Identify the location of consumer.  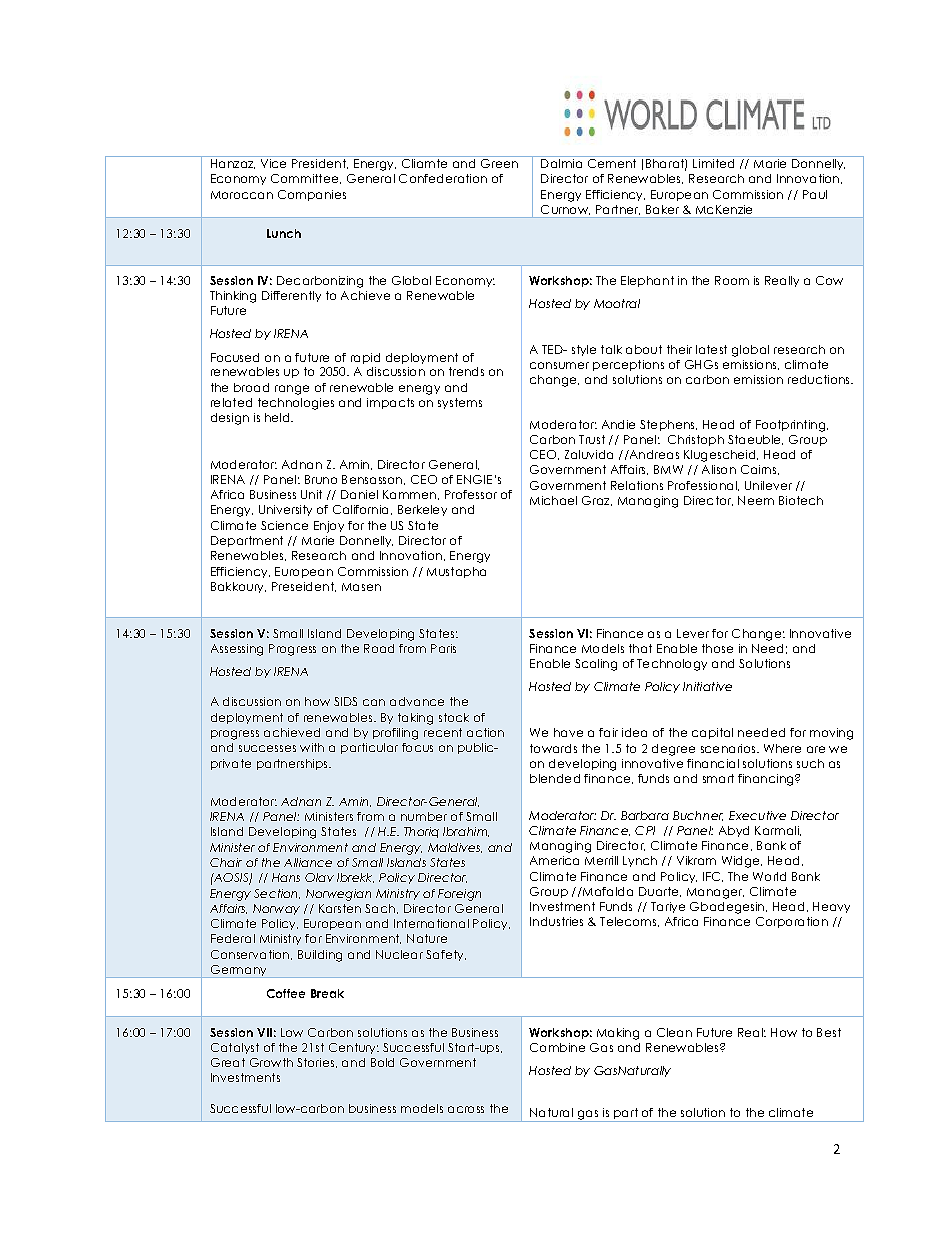
(559, 365).
